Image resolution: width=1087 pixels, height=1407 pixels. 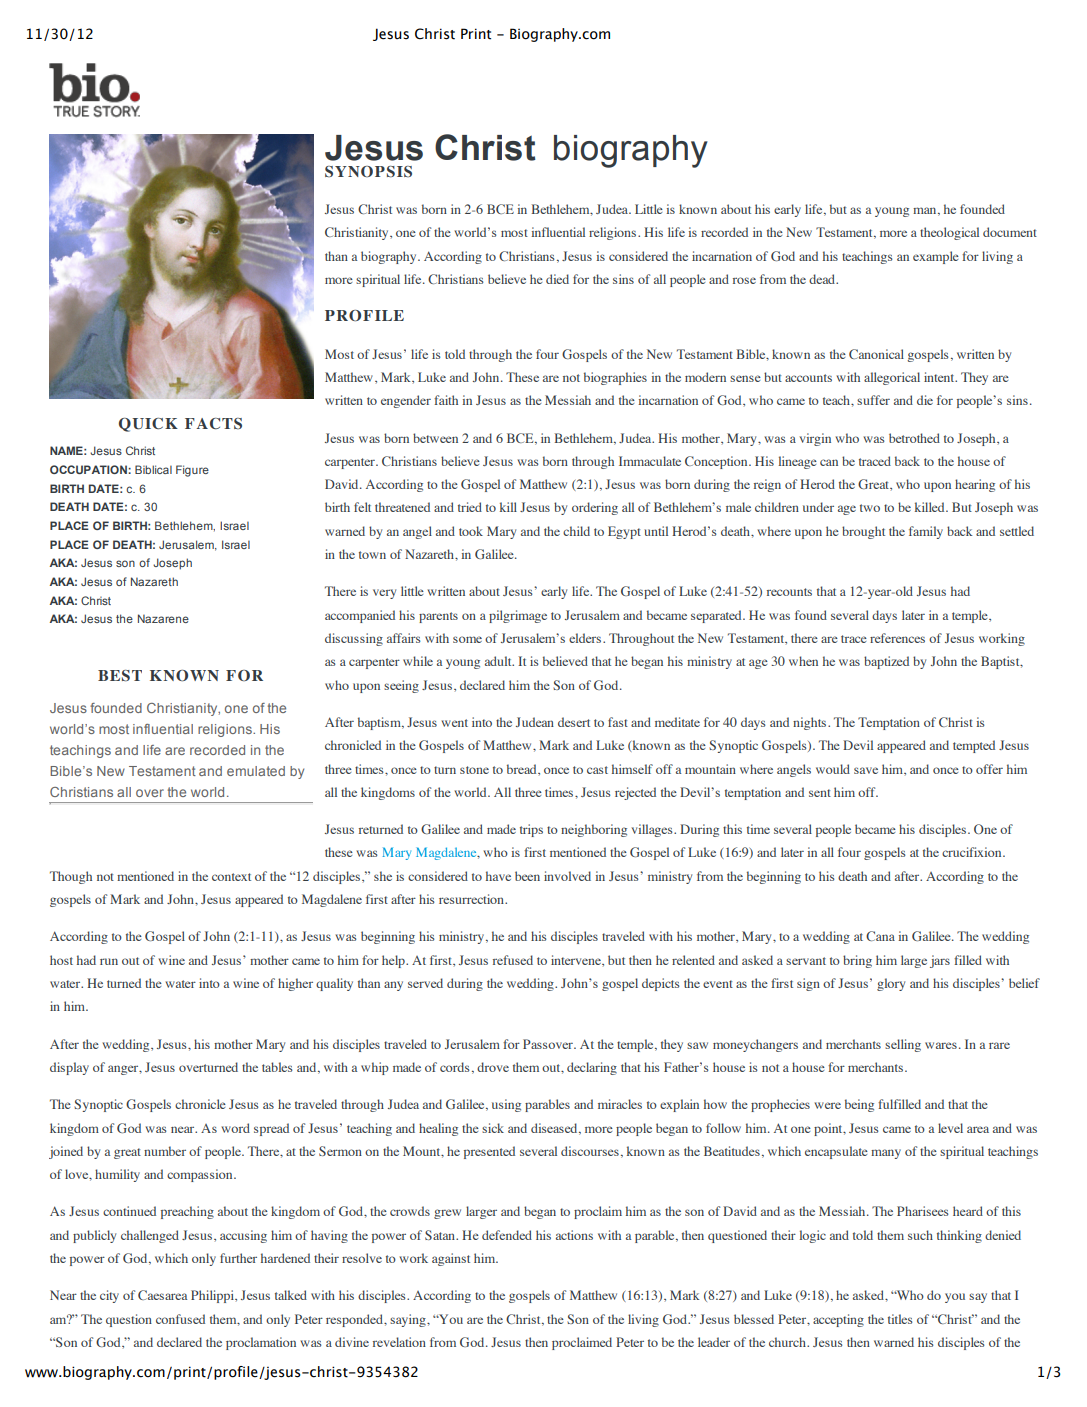 What do you see at coordinates (880, 936) in the image?
I see `Cana` at bounding box center [880, 936].
